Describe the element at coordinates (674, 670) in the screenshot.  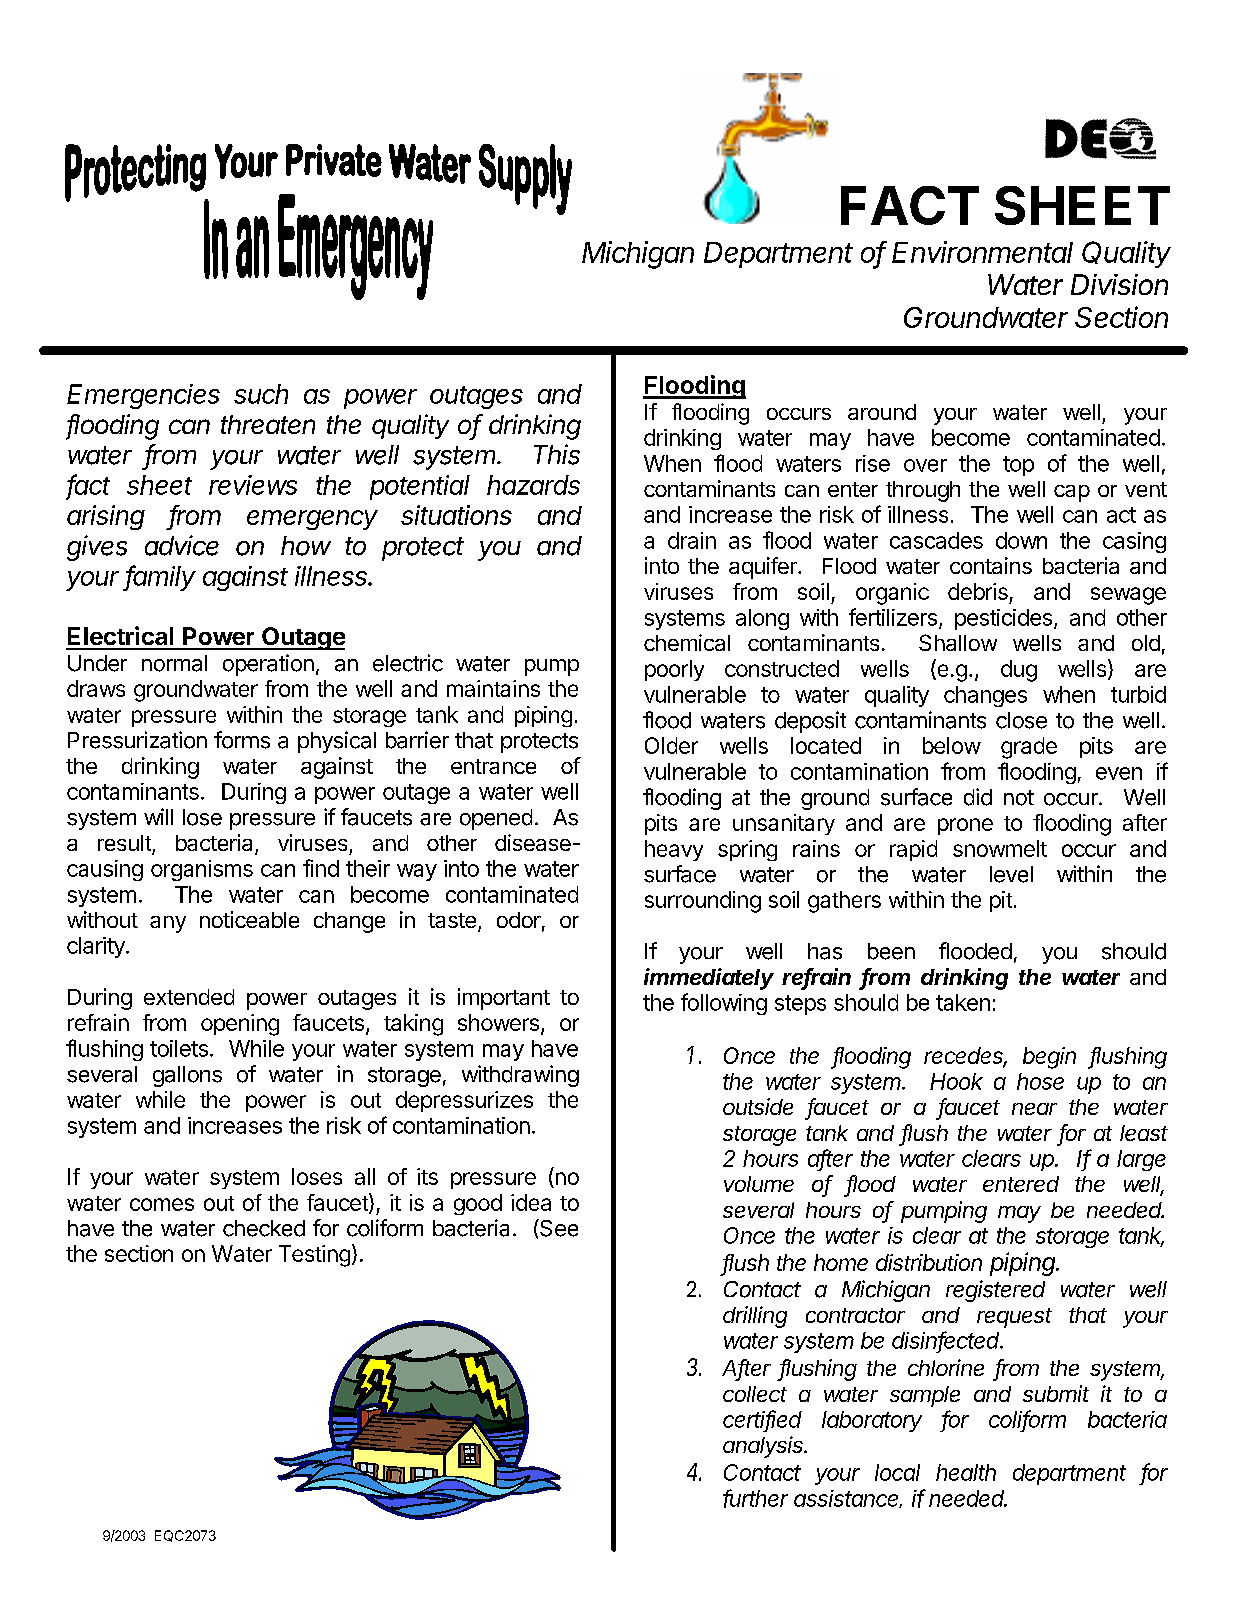
I see `poorly` at that location.
